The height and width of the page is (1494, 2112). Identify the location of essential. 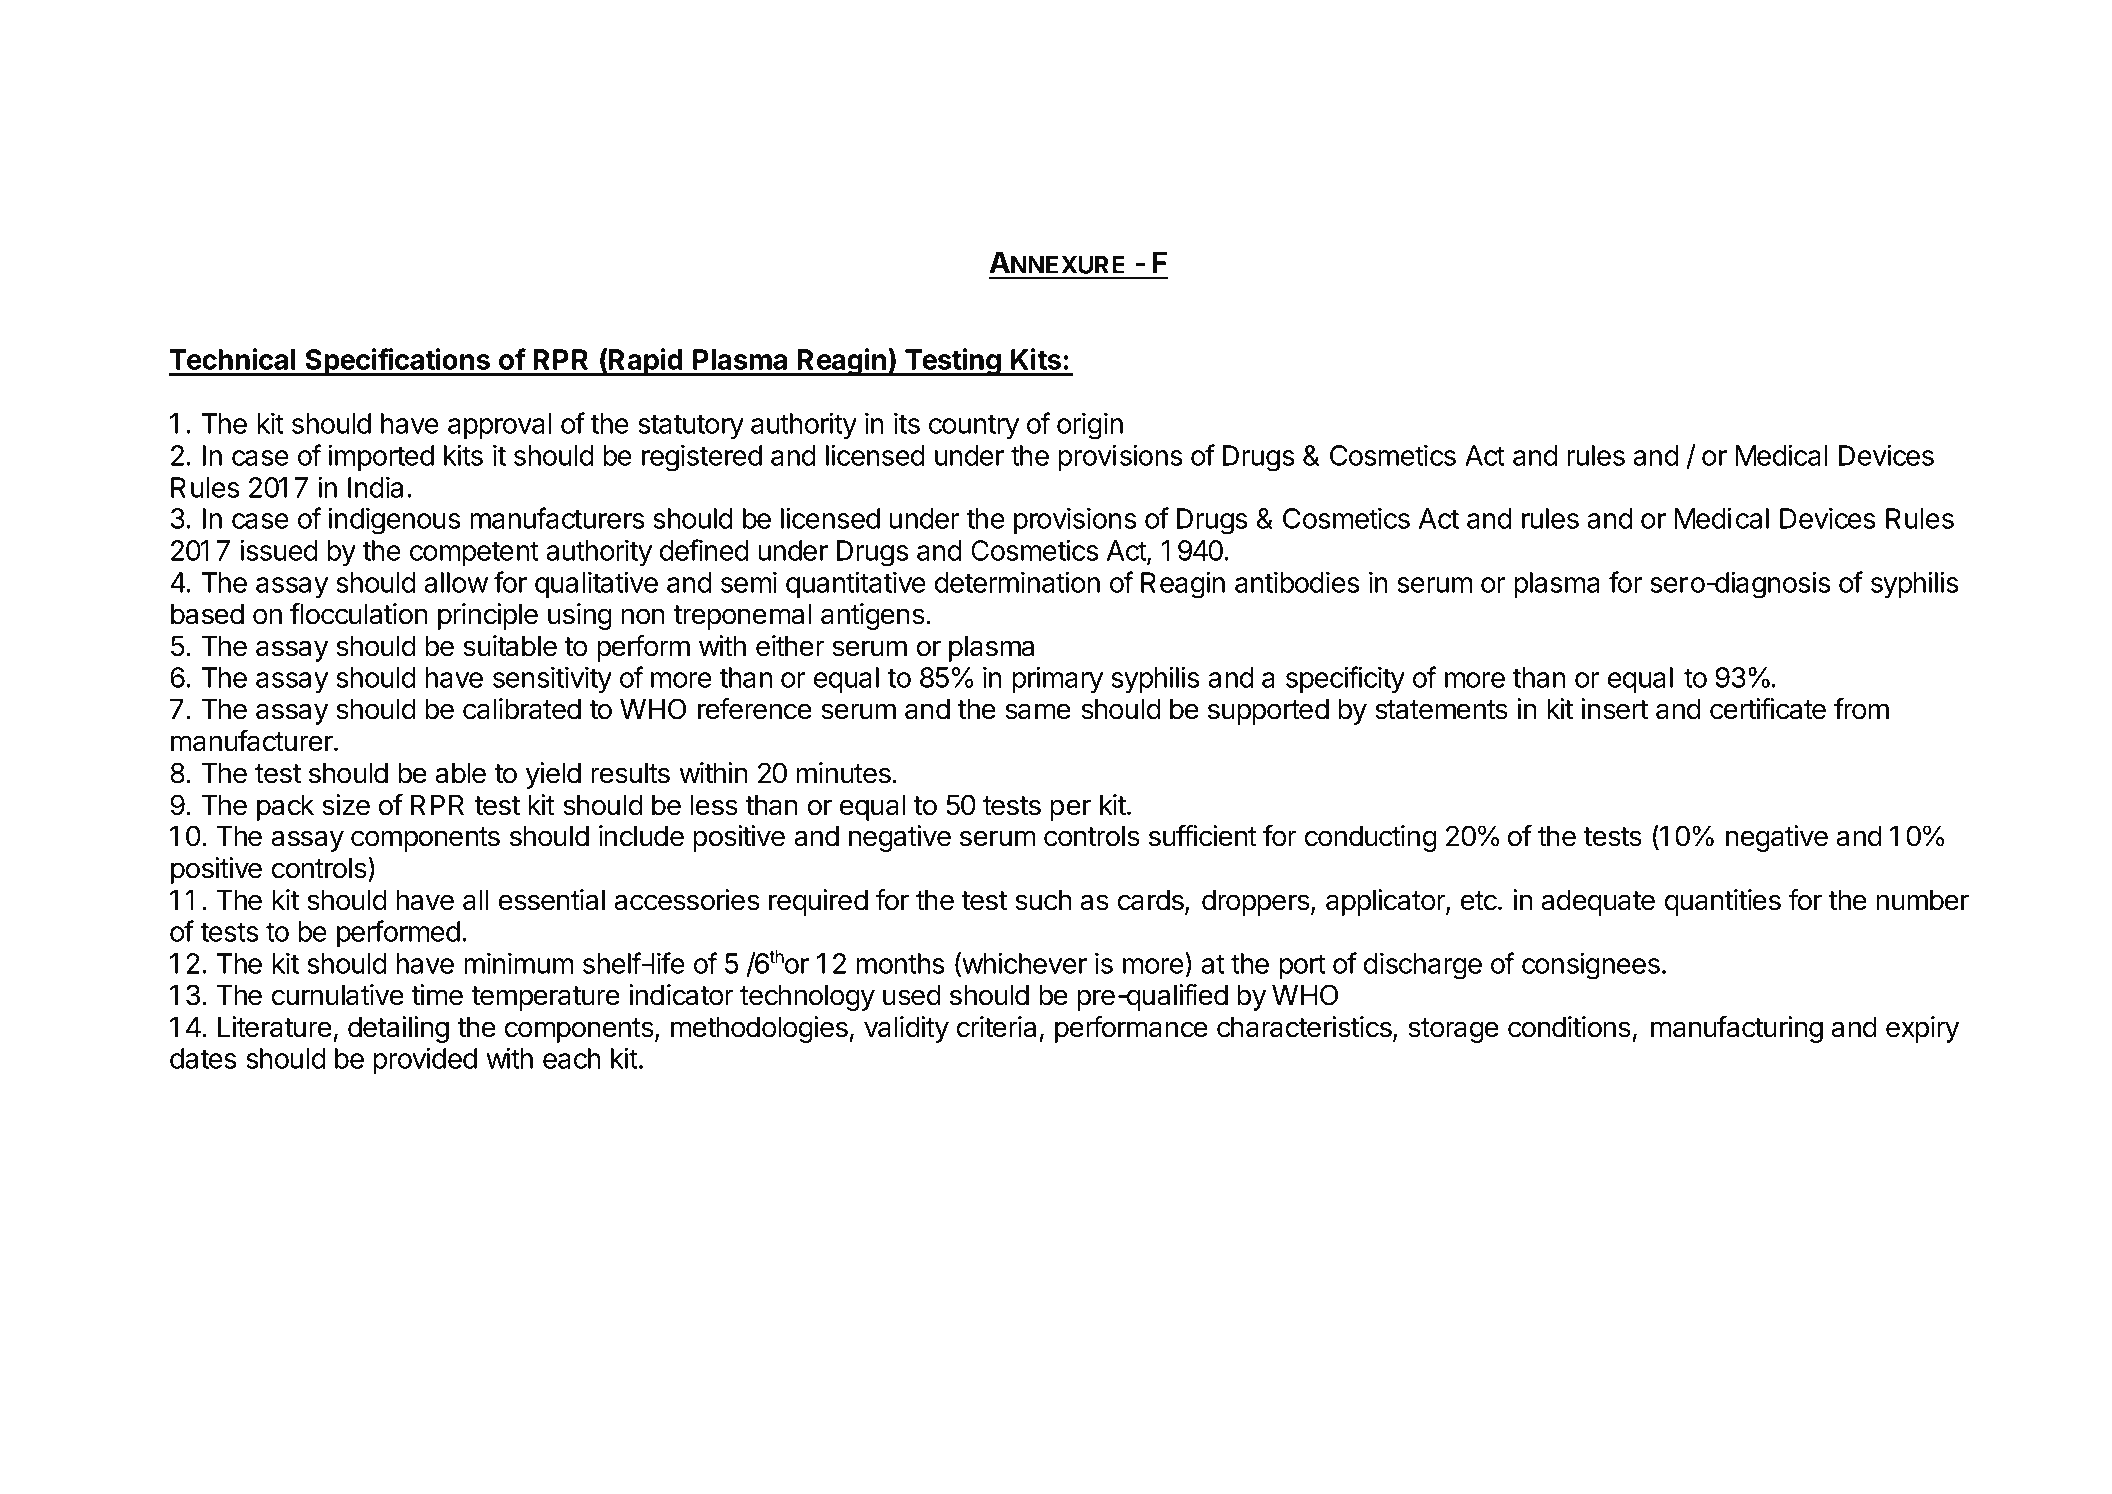
(552, 900).
